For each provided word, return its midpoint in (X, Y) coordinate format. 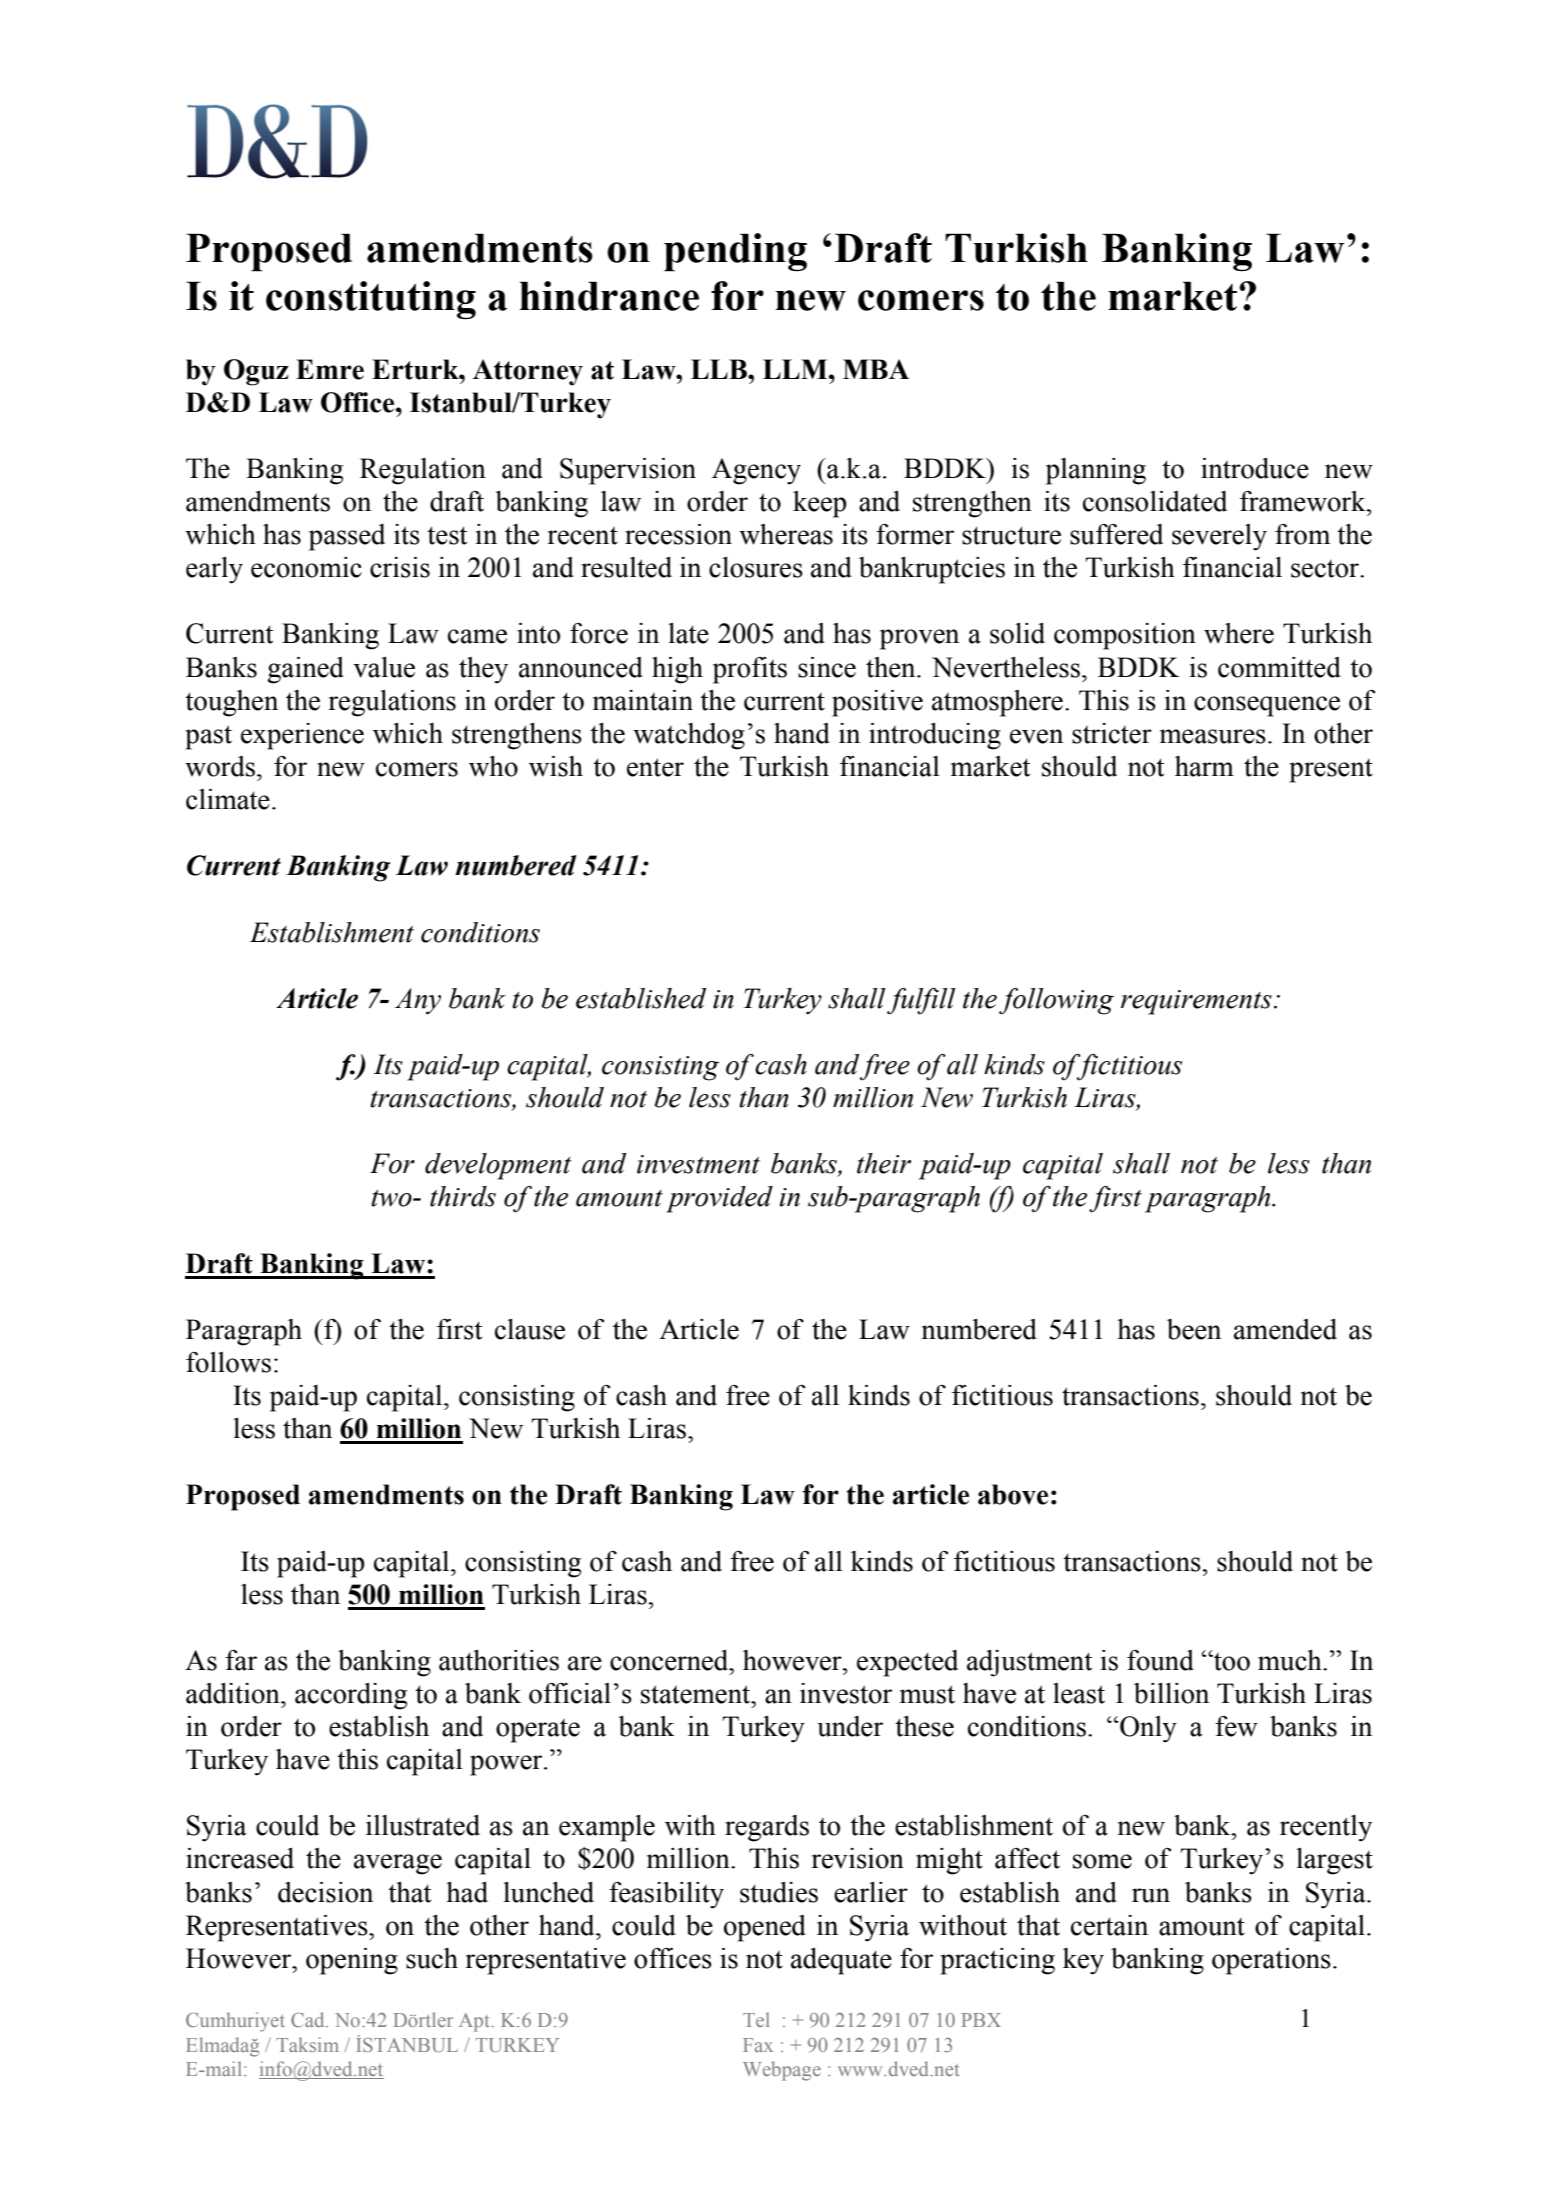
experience (302, 736)
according (351, 1696)
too (1231, 1660)
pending (735, 252)
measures (1213, 736)
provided (719, 1199)
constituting (371, 300)
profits (750, 670)
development (498, 1166)
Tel (756, 2019)
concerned (670, 1660)
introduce (1255, 468)
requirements (1196, 1002)
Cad (309, 2019)
